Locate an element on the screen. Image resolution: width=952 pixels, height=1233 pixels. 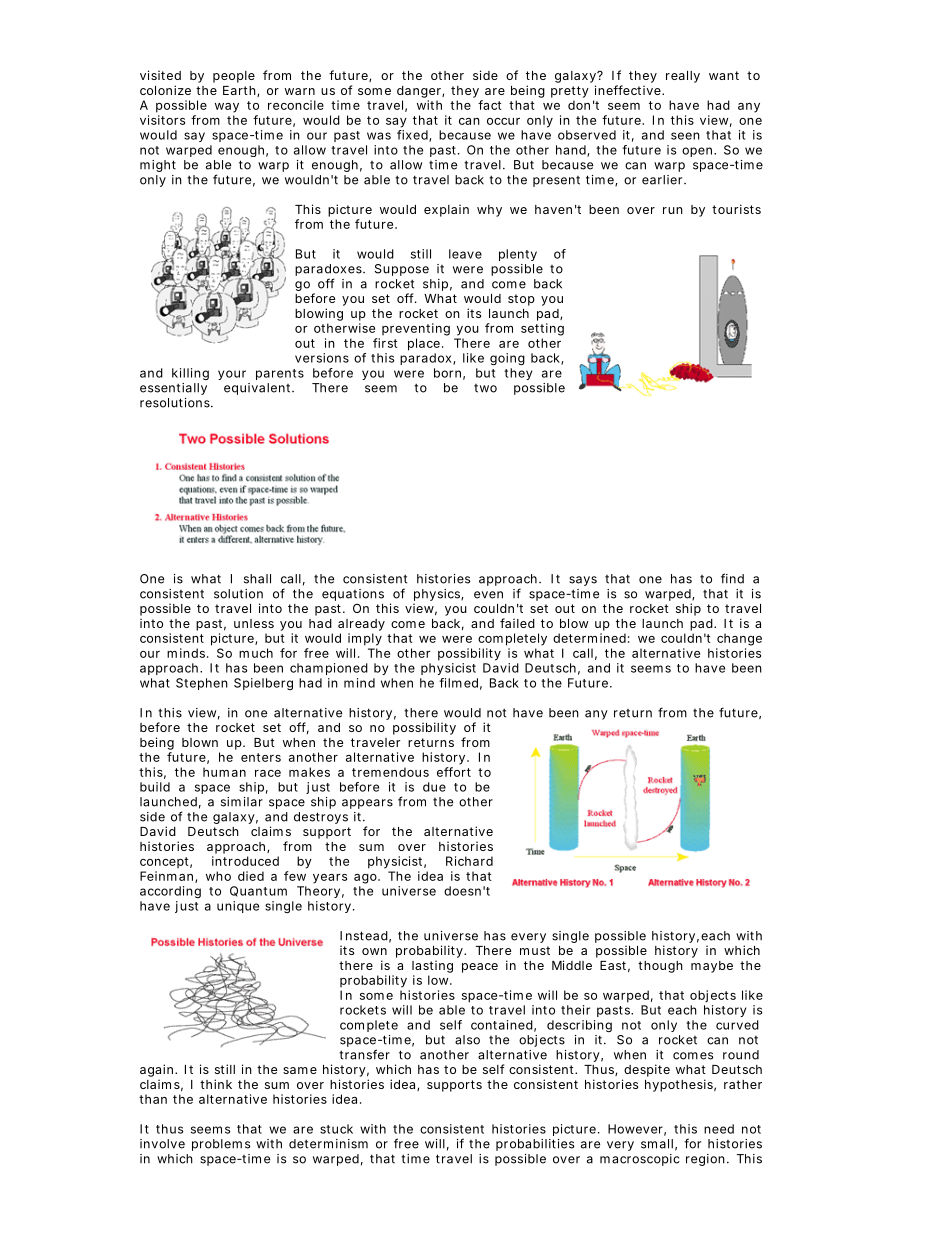
your is located at coordinates (232, 375).
